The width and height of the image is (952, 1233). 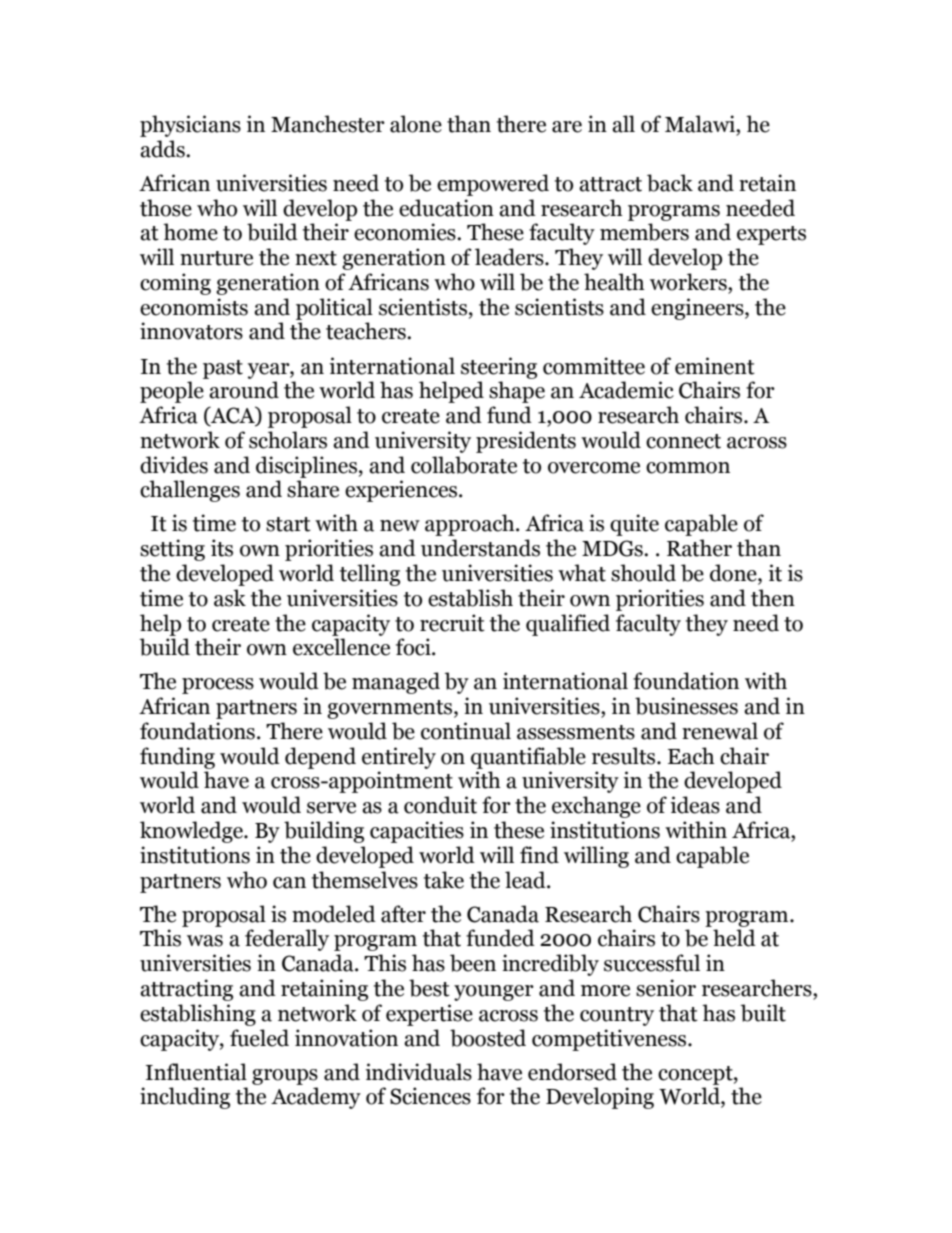 I want to click on physicians, so click(x=190, y=126).
